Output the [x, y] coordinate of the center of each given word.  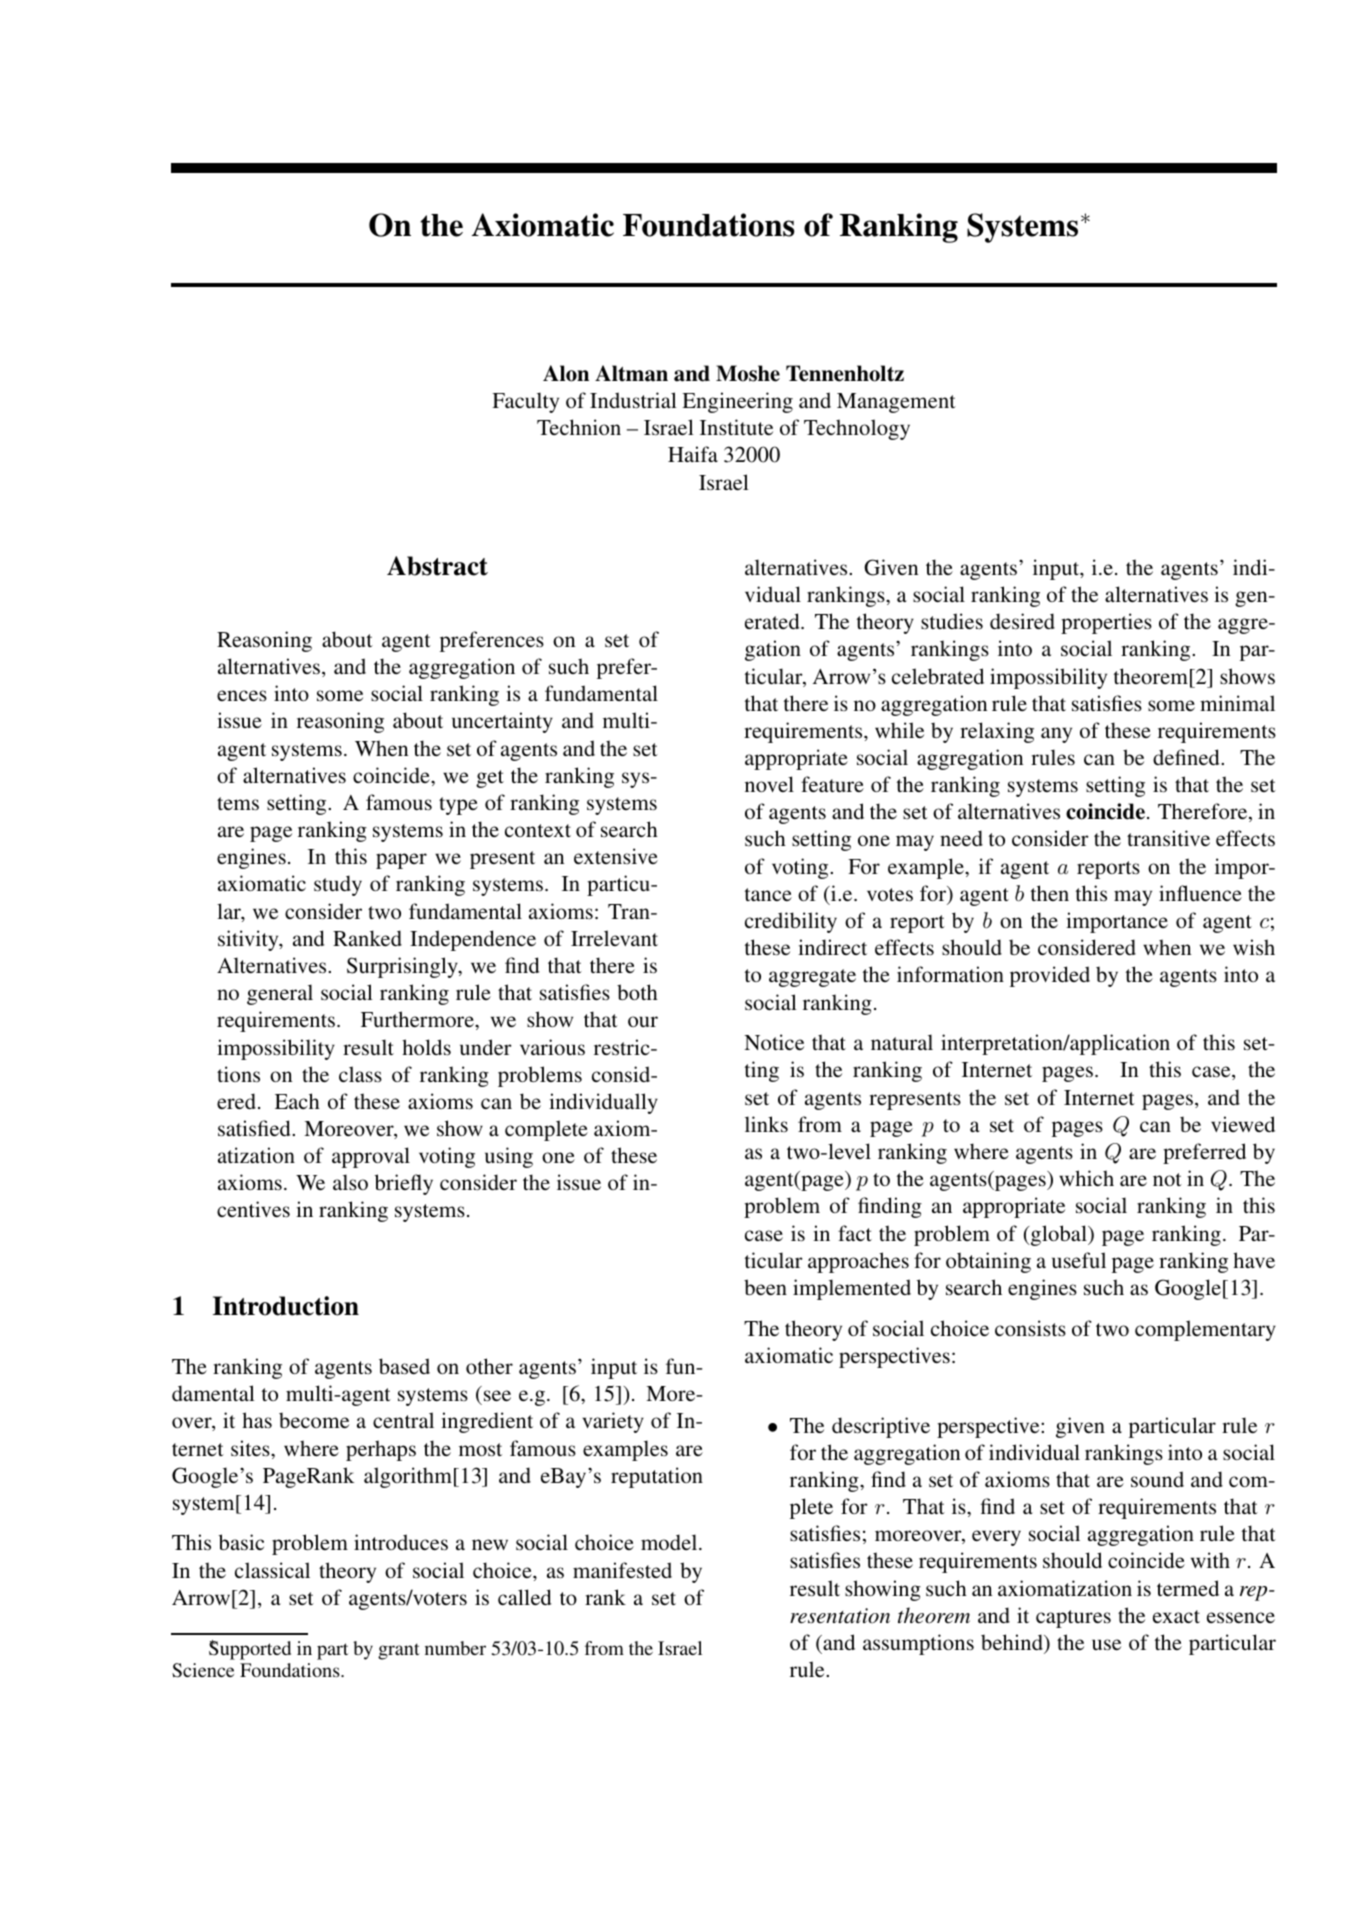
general [280, 994]
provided [1050, 976]
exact [1176, 1616]
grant [399, 1651]
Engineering [737, 402]
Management [896, 403]
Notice [774, 1042]
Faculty [525, 402]
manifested [622, 1570]
